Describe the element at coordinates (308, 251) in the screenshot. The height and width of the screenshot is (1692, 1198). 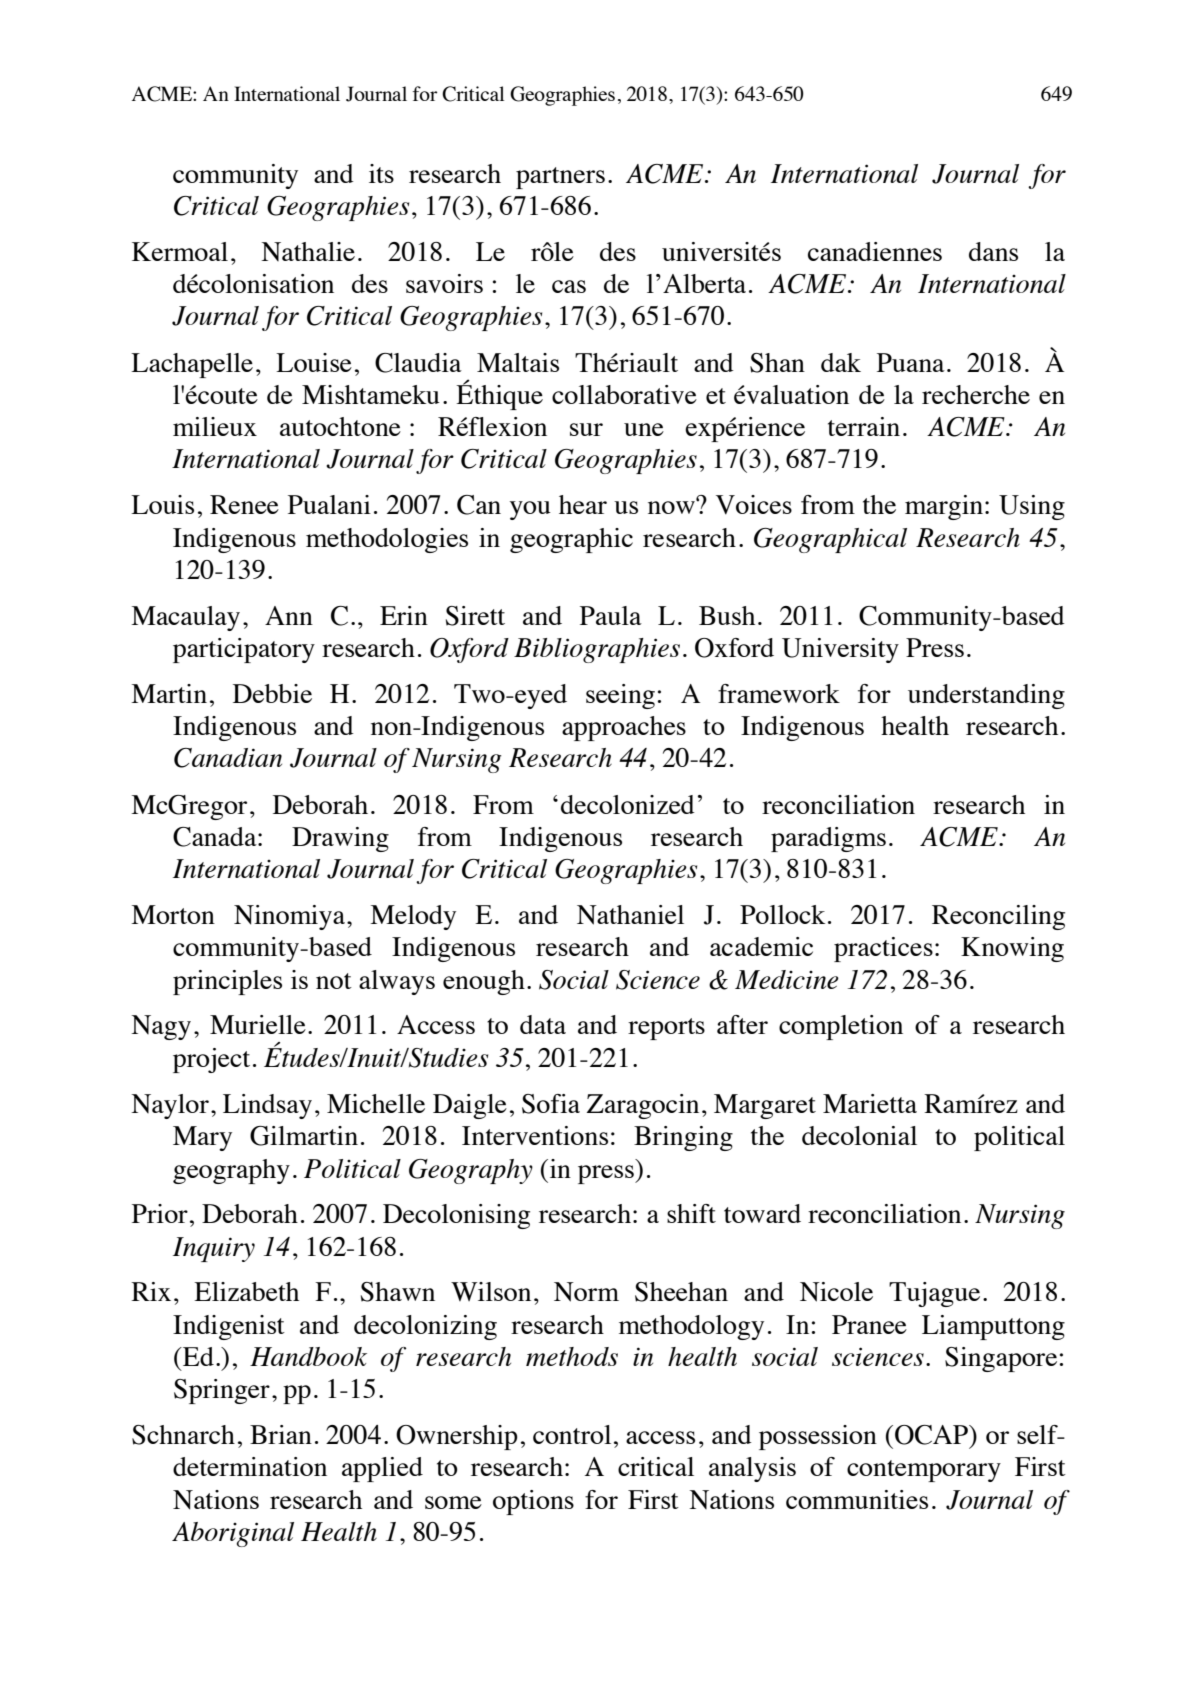
I see `Nathalie` at that location.
